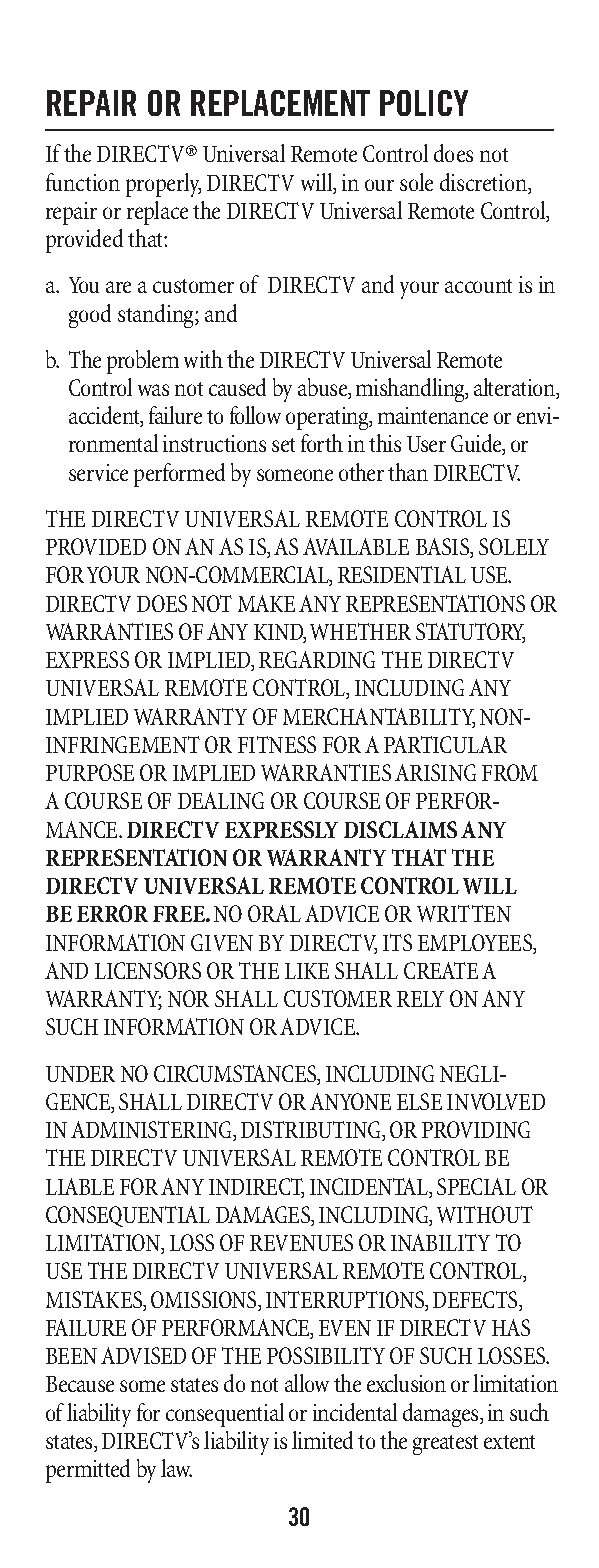 This screenshot has height=1568, width=599. What do you see at coordinates (163, 185) in the screenshot?
I see `properly` at bounding box center [163, 185].
